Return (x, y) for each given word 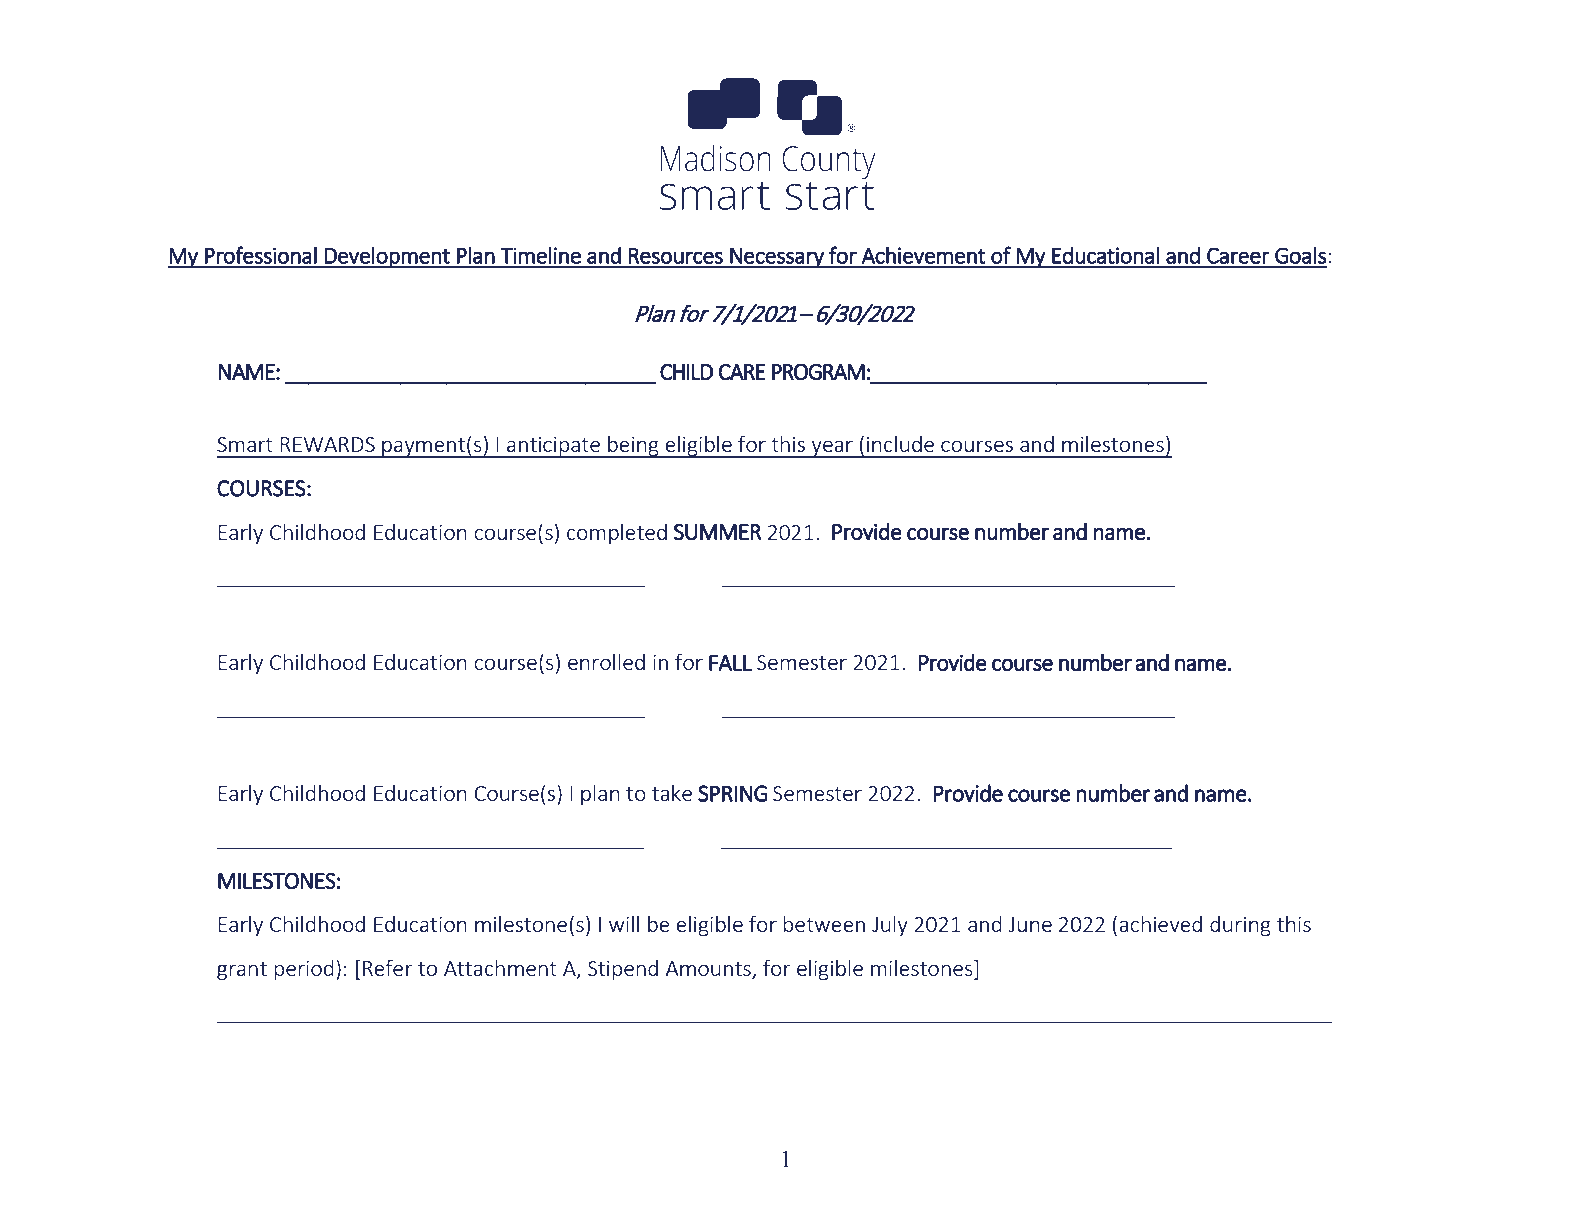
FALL (730, 662)
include (900, 443)
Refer (388, 967)
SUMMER (717, 532)
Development (387, 257)
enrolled (606, 661)
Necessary (777, 257)
